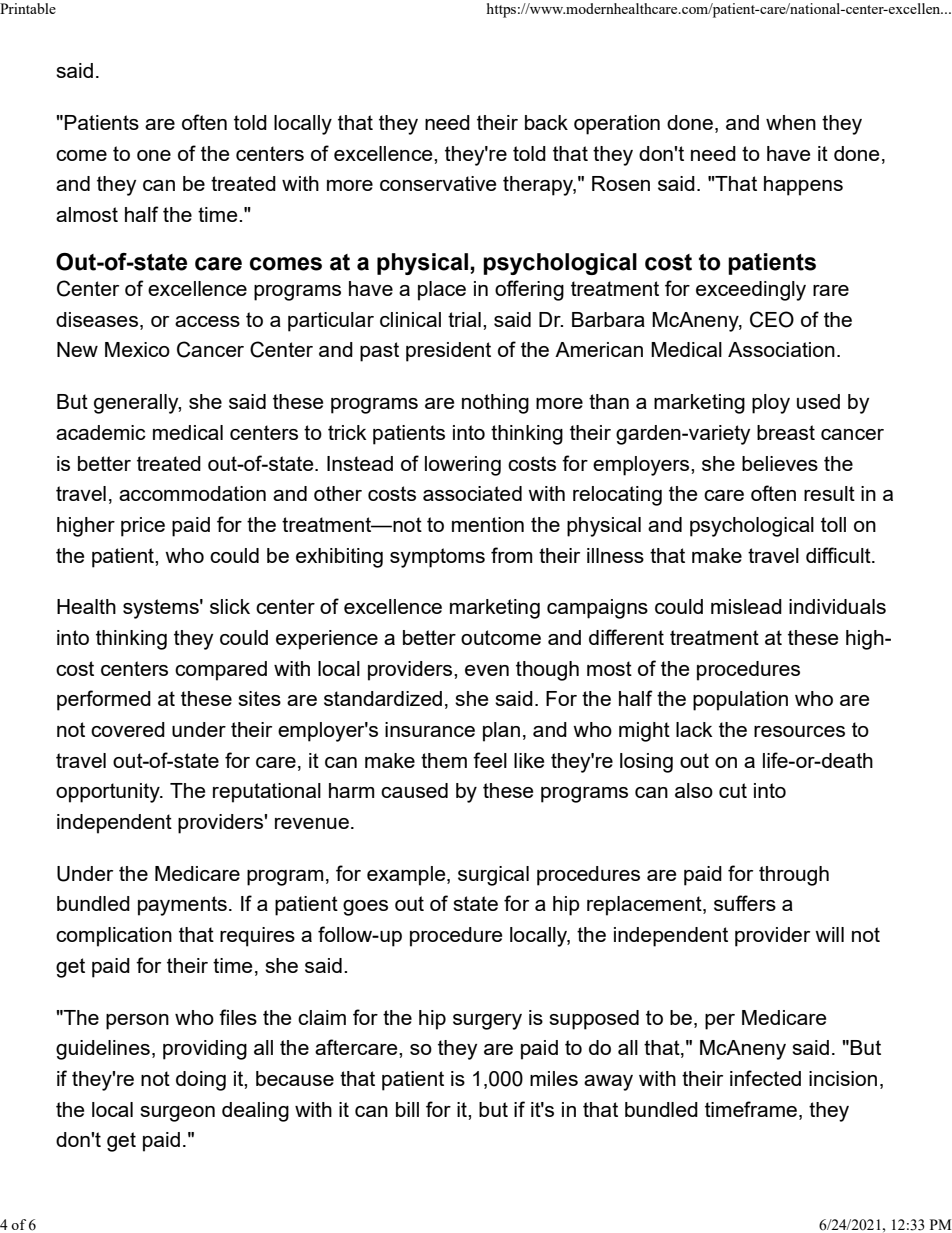  What do you see at coordinates (407, 1109) in the image?
I see `bill` at bounding box center [407, 1109].
